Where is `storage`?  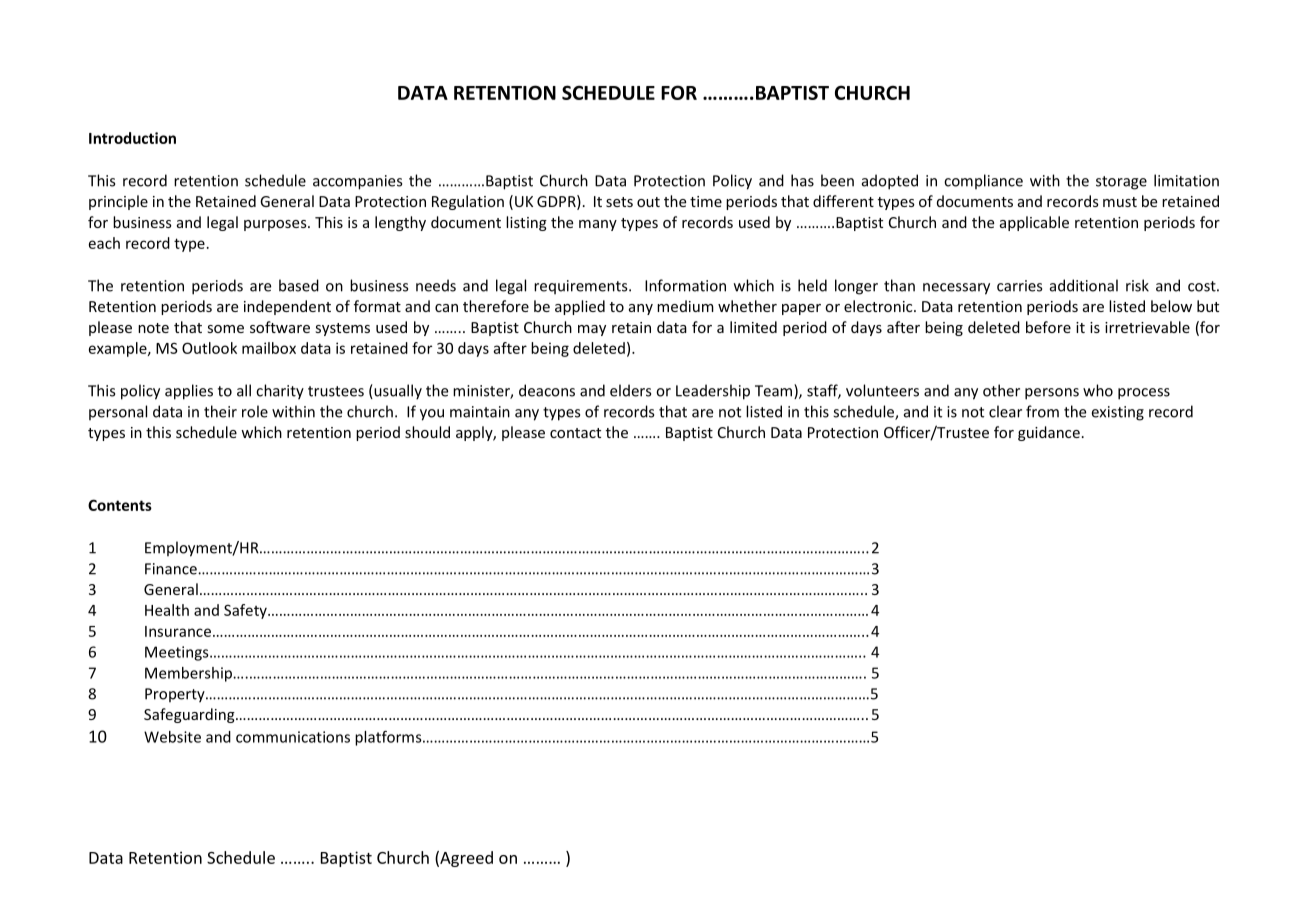 storage is located at coordinates (1121, 183).
